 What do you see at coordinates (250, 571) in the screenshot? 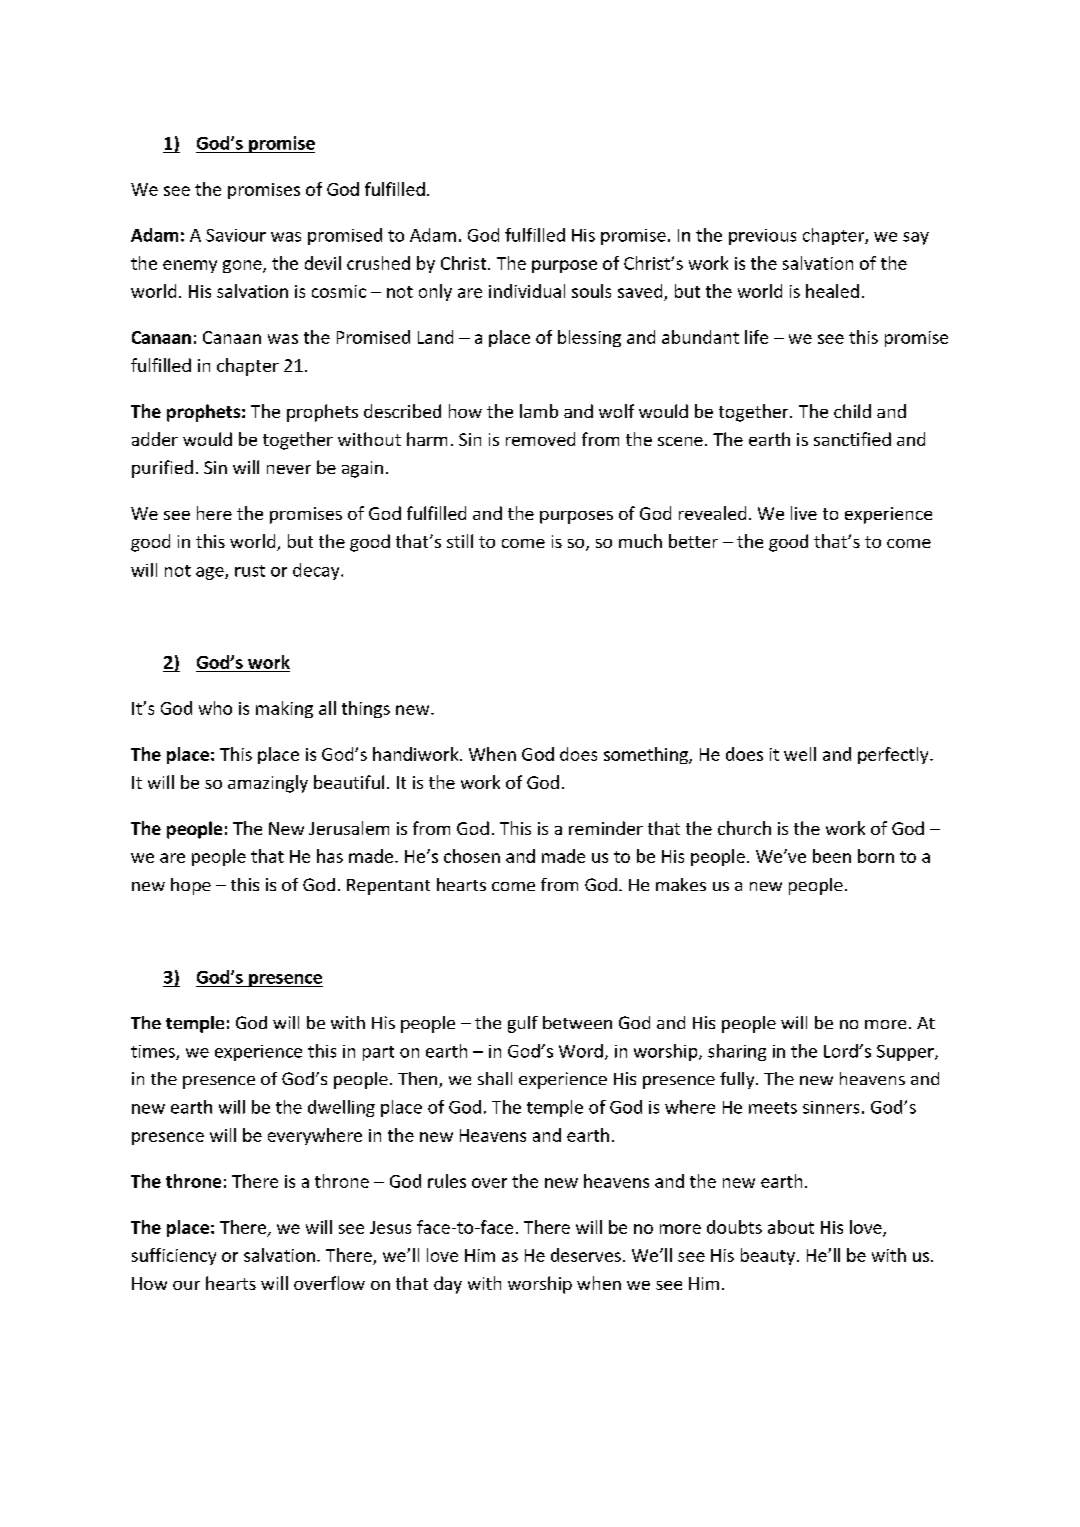
I see `rust` at bounding box center [250, 571].
